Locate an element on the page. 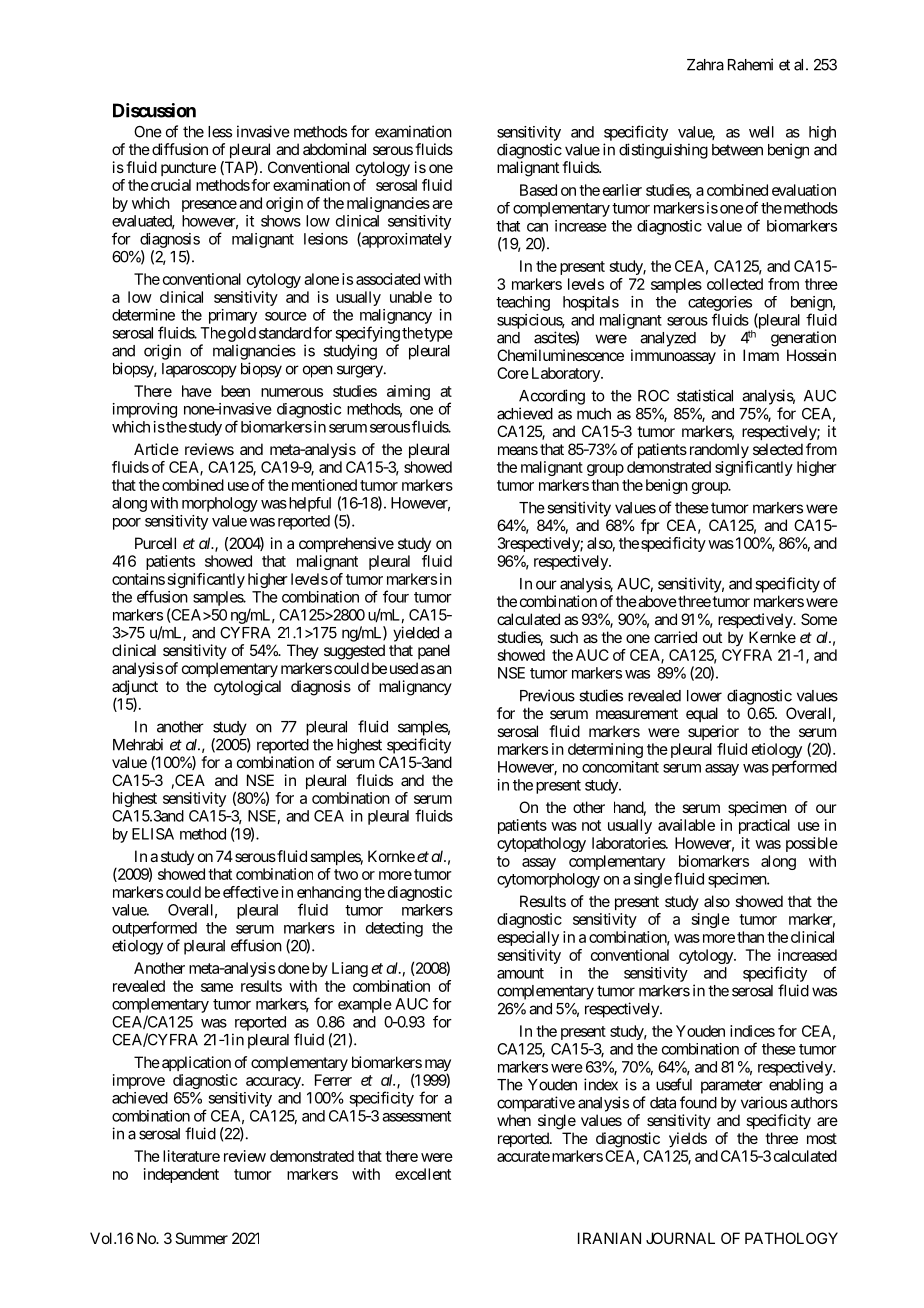 Image resolution: width=924 pixels, height=1308 pixels. Purcell is located at coordinates (155, 543).
